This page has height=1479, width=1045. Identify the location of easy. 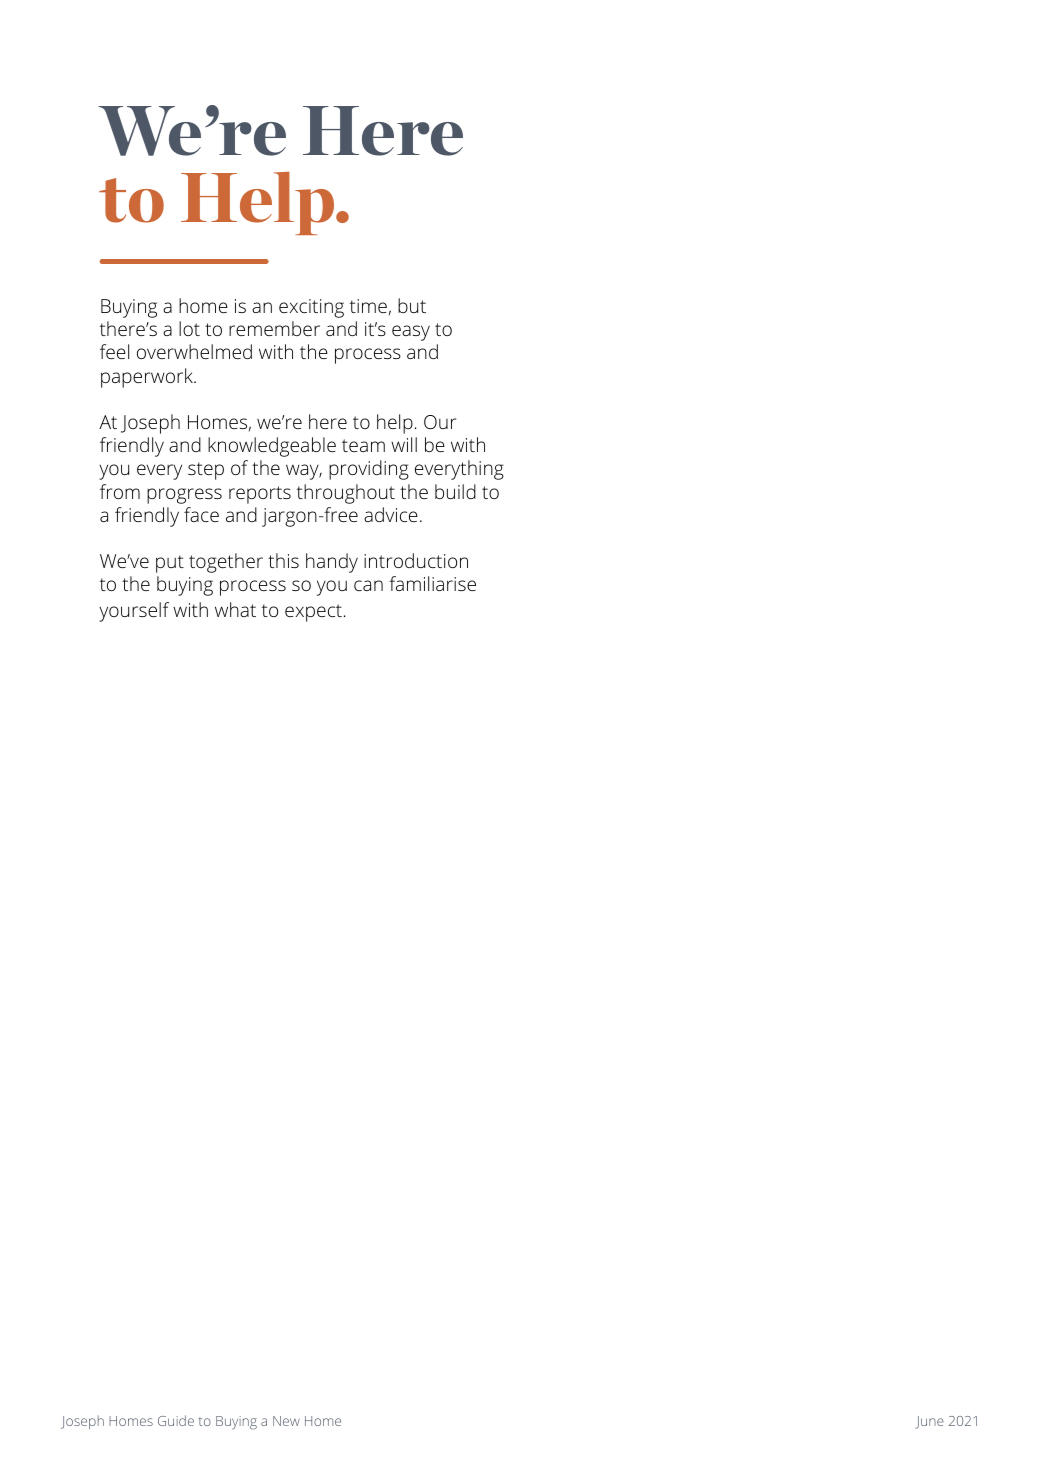
(411, 333).
